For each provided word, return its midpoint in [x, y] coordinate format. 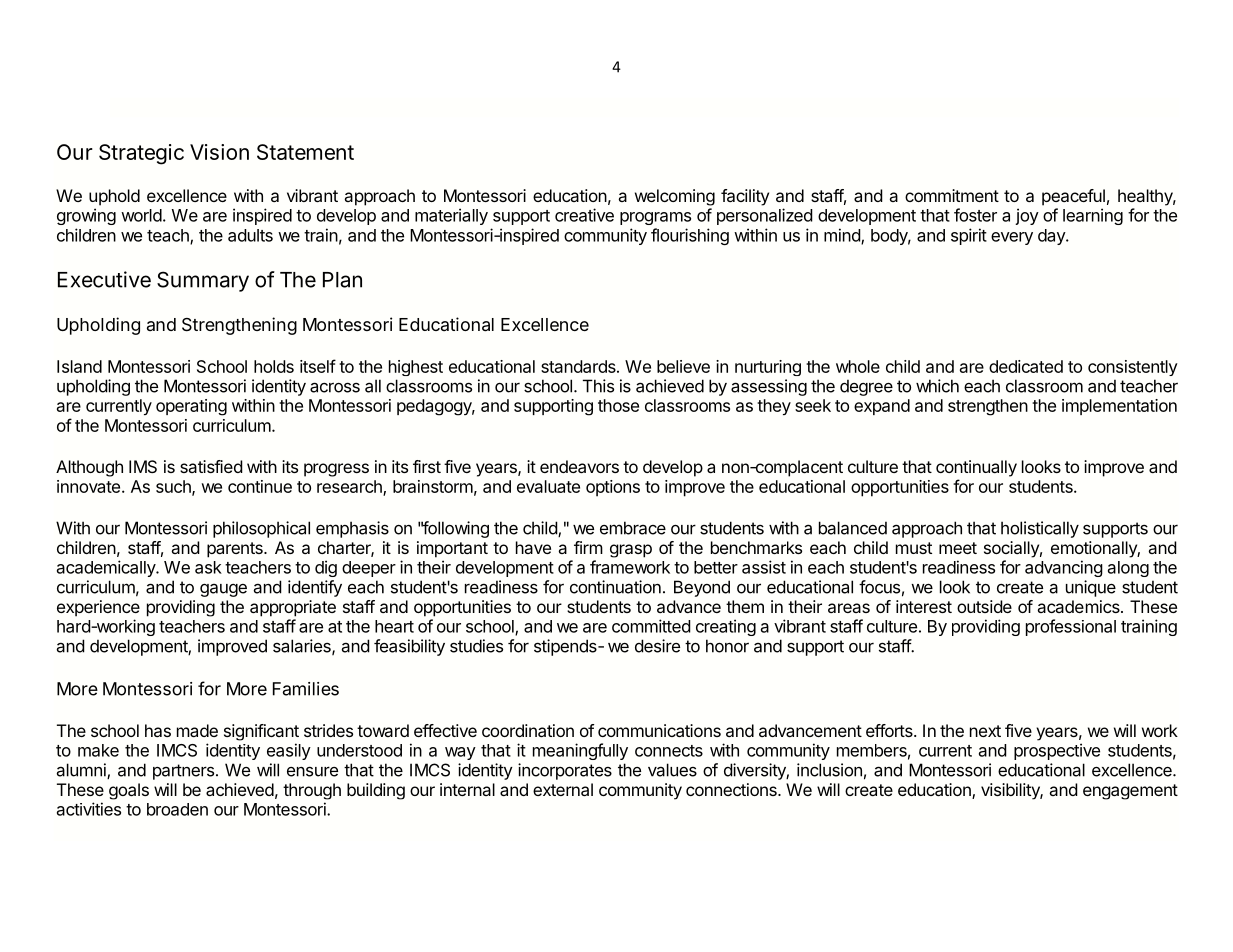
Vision [219, 152]
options [613, 488]
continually [976, 470]
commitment [952, 195]
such [174, 487]
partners [185, 772]
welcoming [675, 197]
